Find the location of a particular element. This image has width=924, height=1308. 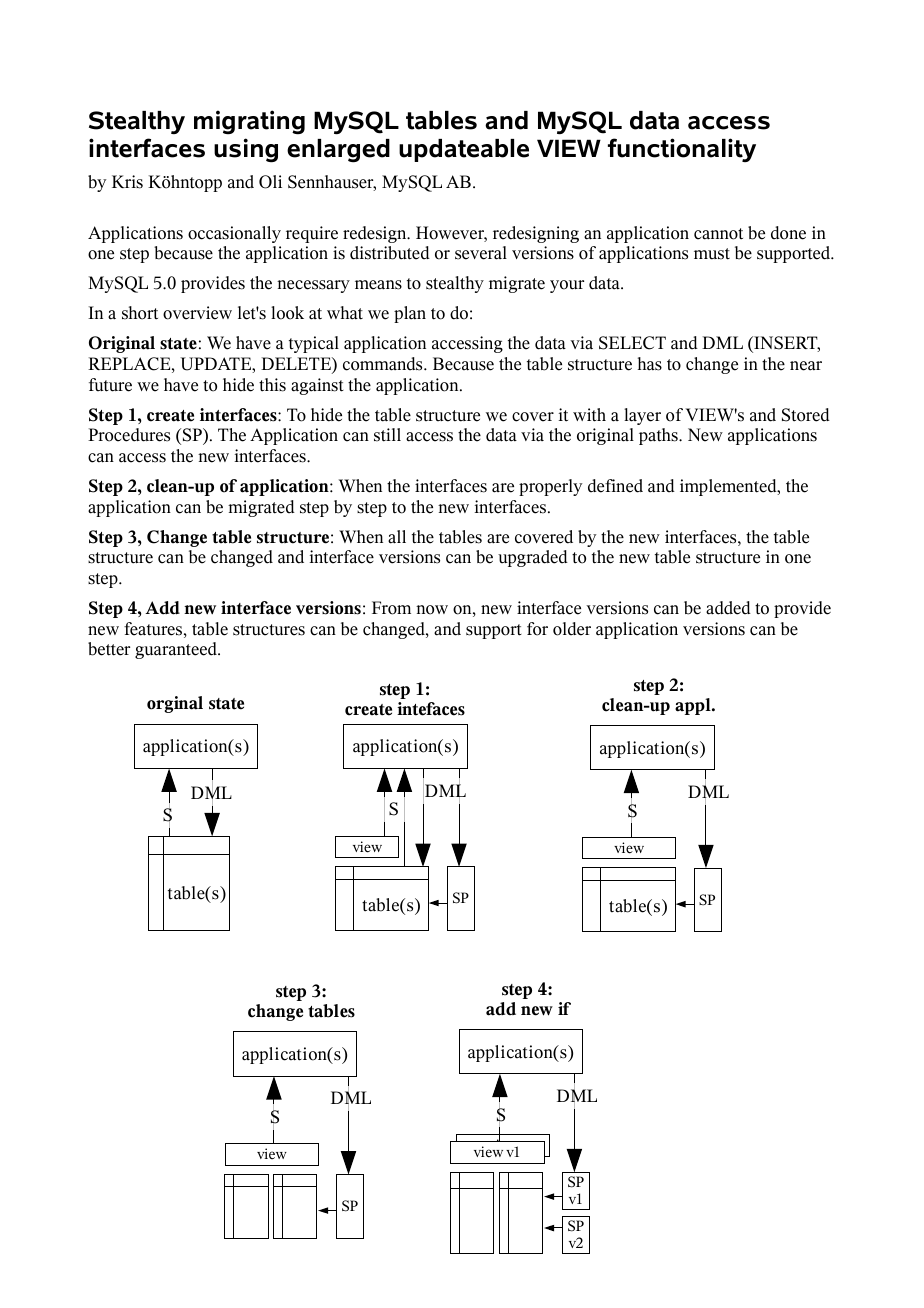

enlarged is located at coordinates (338, 151).
